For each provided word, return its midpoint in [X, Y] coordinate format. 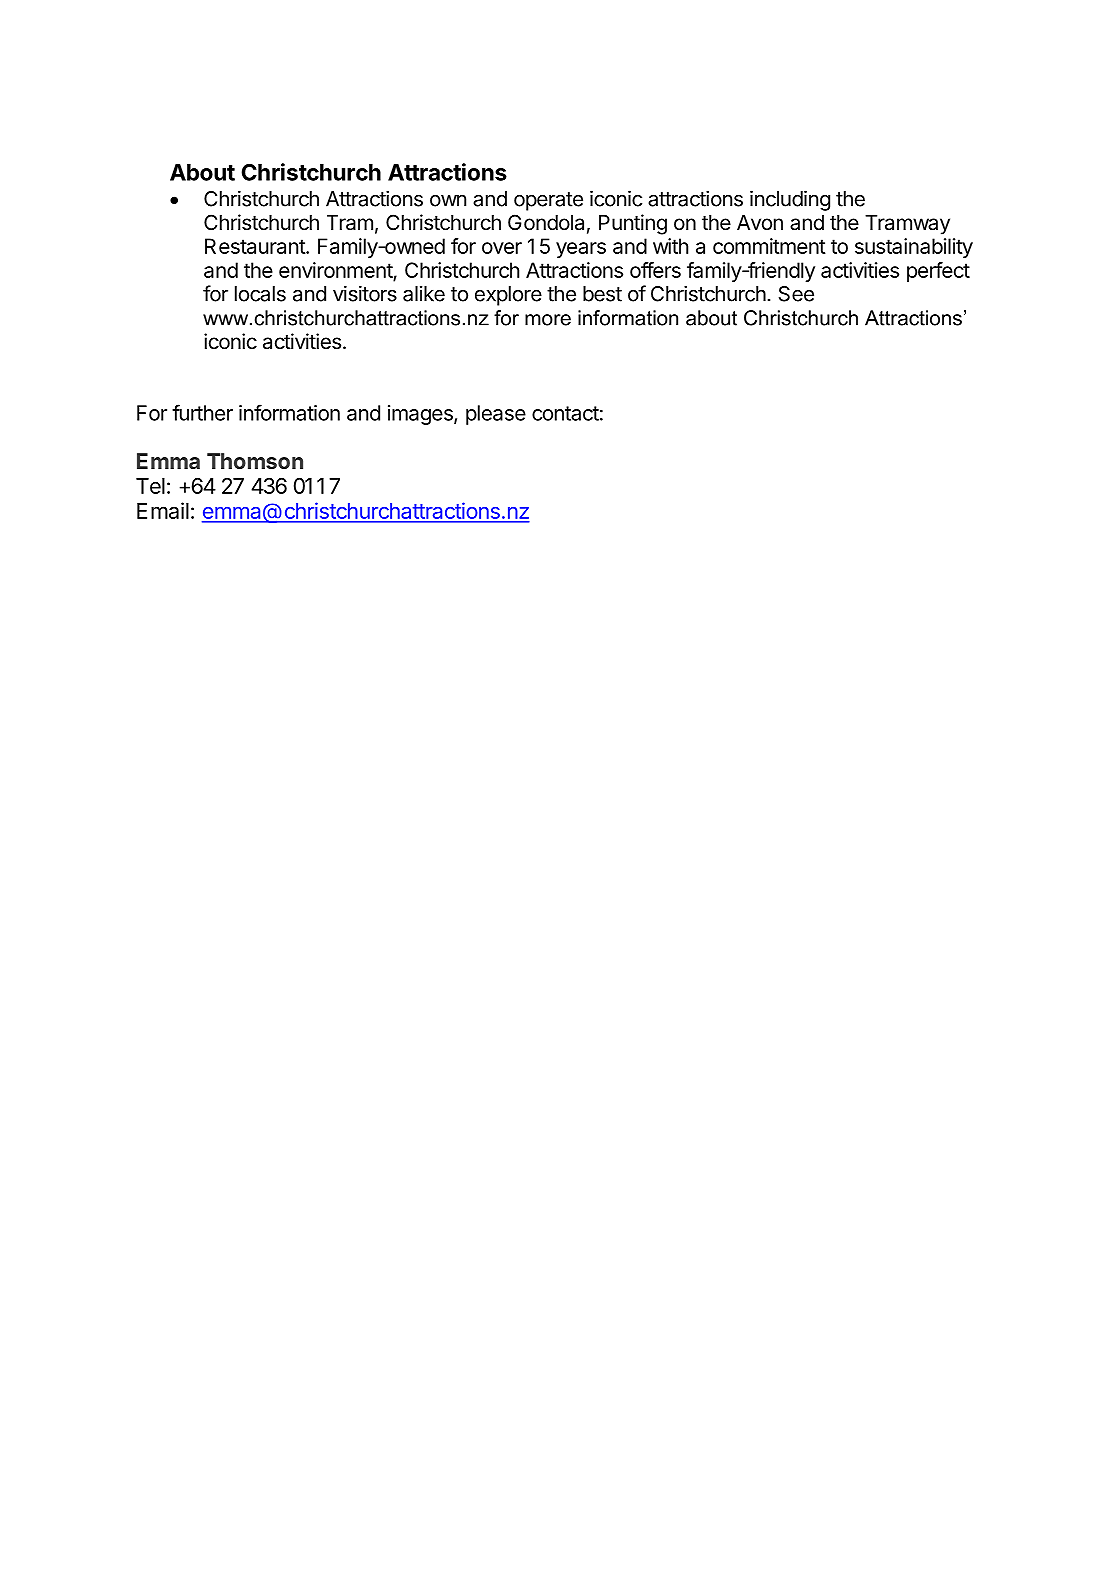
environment [336, 270]
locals [260, 294]
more [548, 320]
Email [163, 510]
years [581, 250]
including [790, 200]
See [796, 294]
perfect [938, 272]
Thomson [255, 461]
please [496, 415]
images [421, 415]
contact [565, 413]
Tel [150, 486]
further [202, 412]
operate [548, 201]
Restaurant [256, 246]
